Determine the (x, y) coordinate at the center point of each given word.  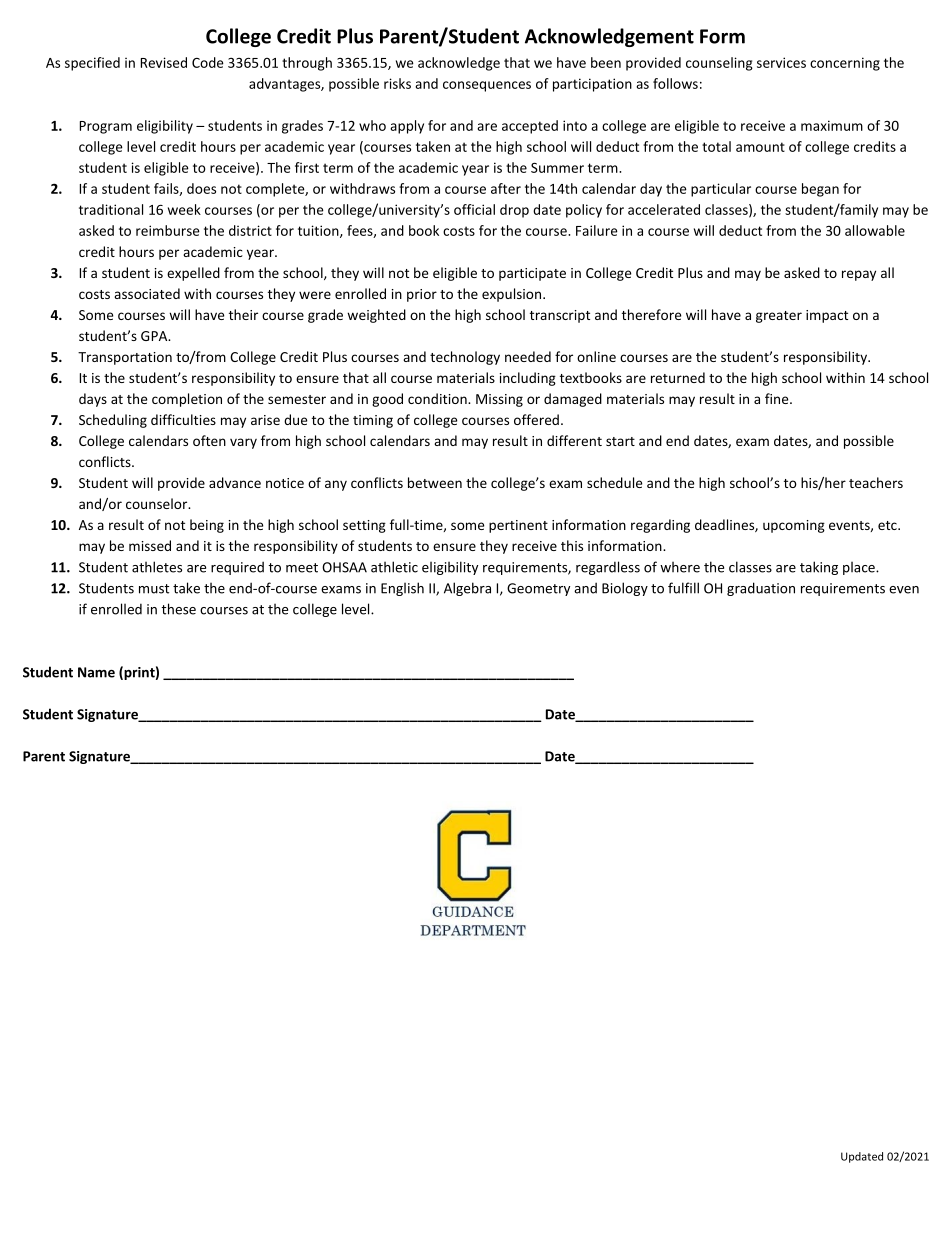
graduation (761, 589)
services (781, 62)
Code (208, 62)
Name (96, 672)
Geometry (538, 589)
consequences (487, 86)
